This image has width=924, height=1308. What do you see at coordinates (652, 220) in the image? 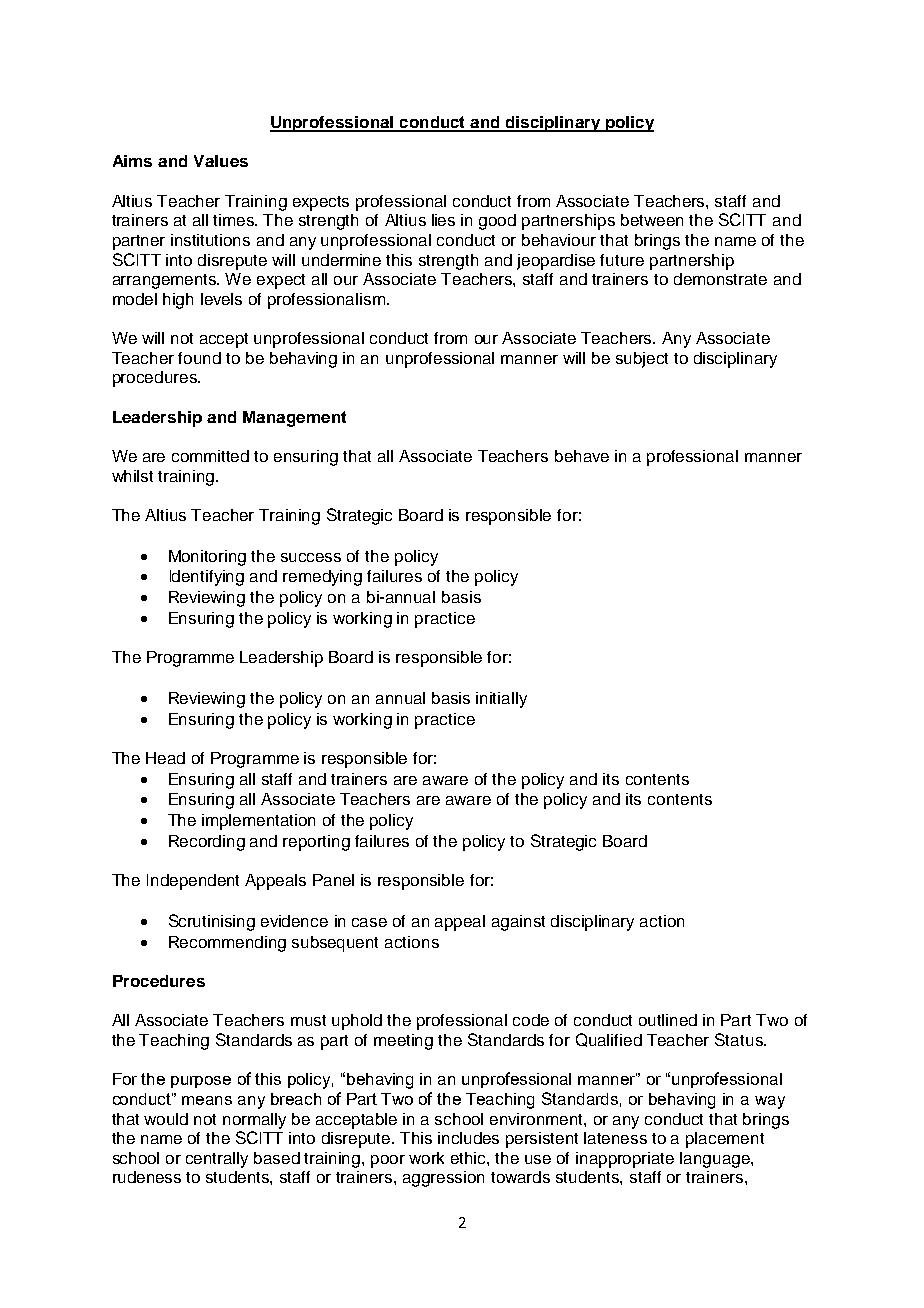
I see `between` at bounding box center [652, 220].
